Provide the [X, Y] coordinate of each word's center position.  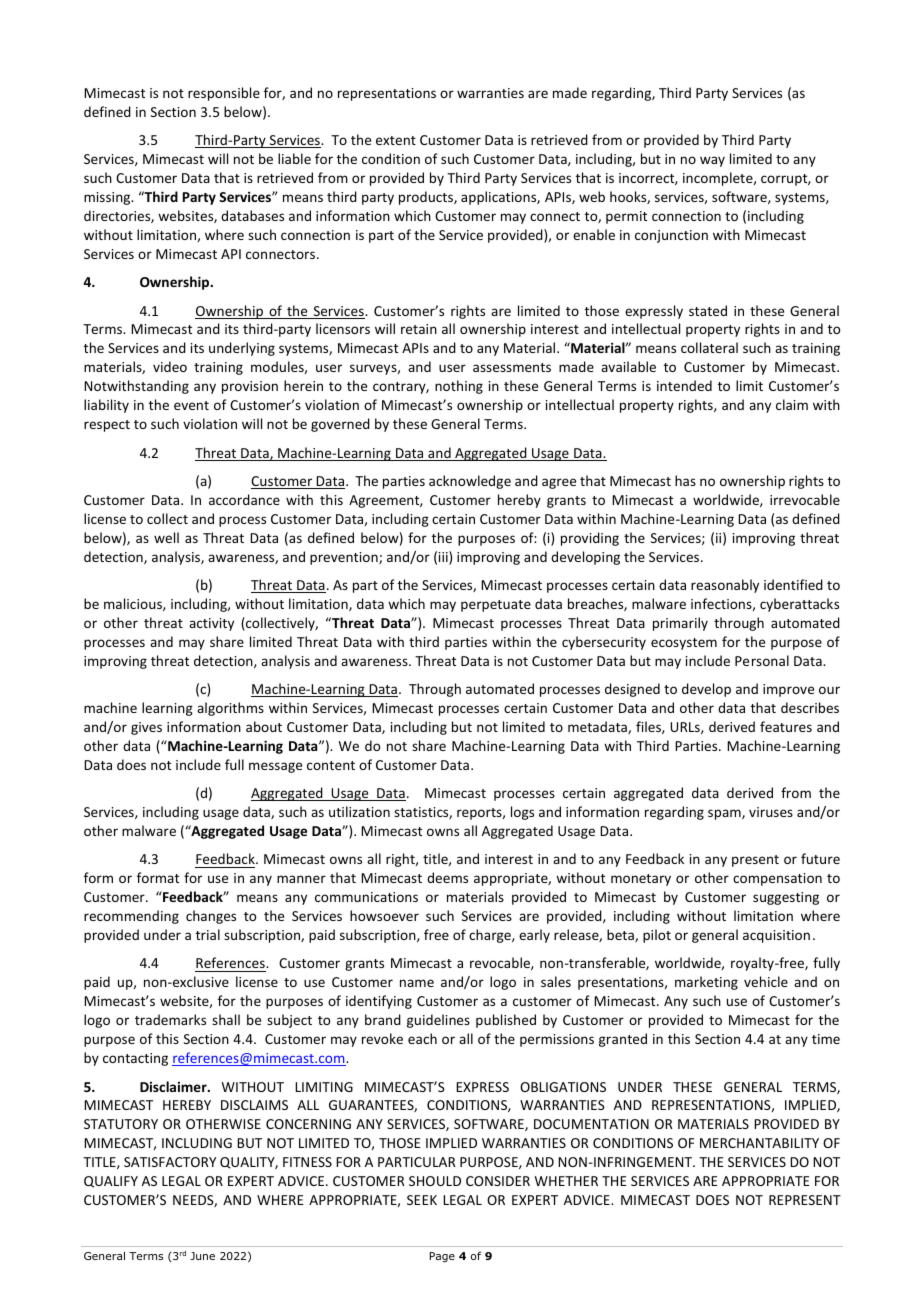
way [712, 161]
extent [396, 140]
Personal [762, 660]
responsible [224, 94]
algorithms [230, 709]
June [202, 1256]
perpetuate [496, 606]
